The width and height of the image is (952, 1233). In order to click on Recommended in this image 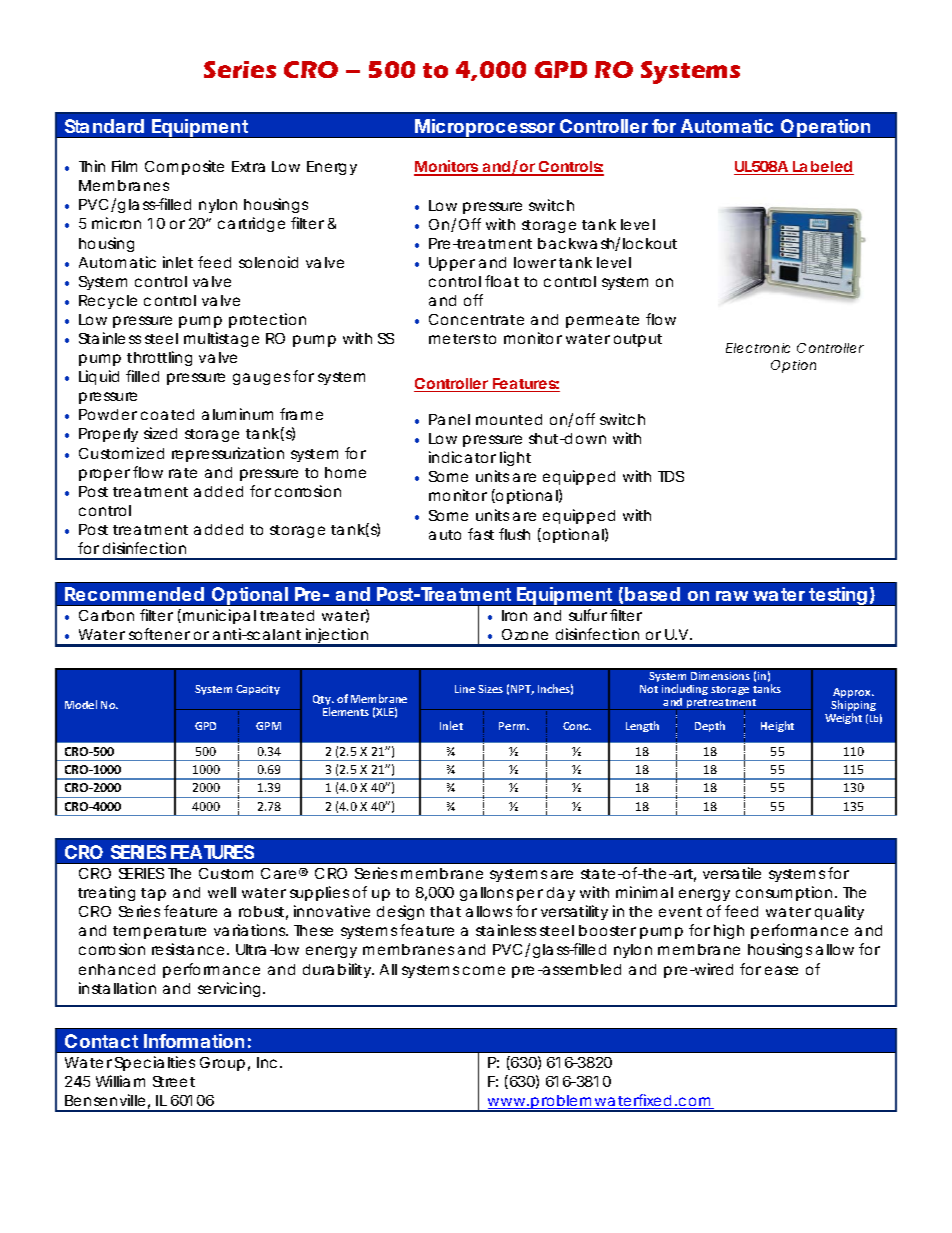, I will do `click(134, 594)`.
